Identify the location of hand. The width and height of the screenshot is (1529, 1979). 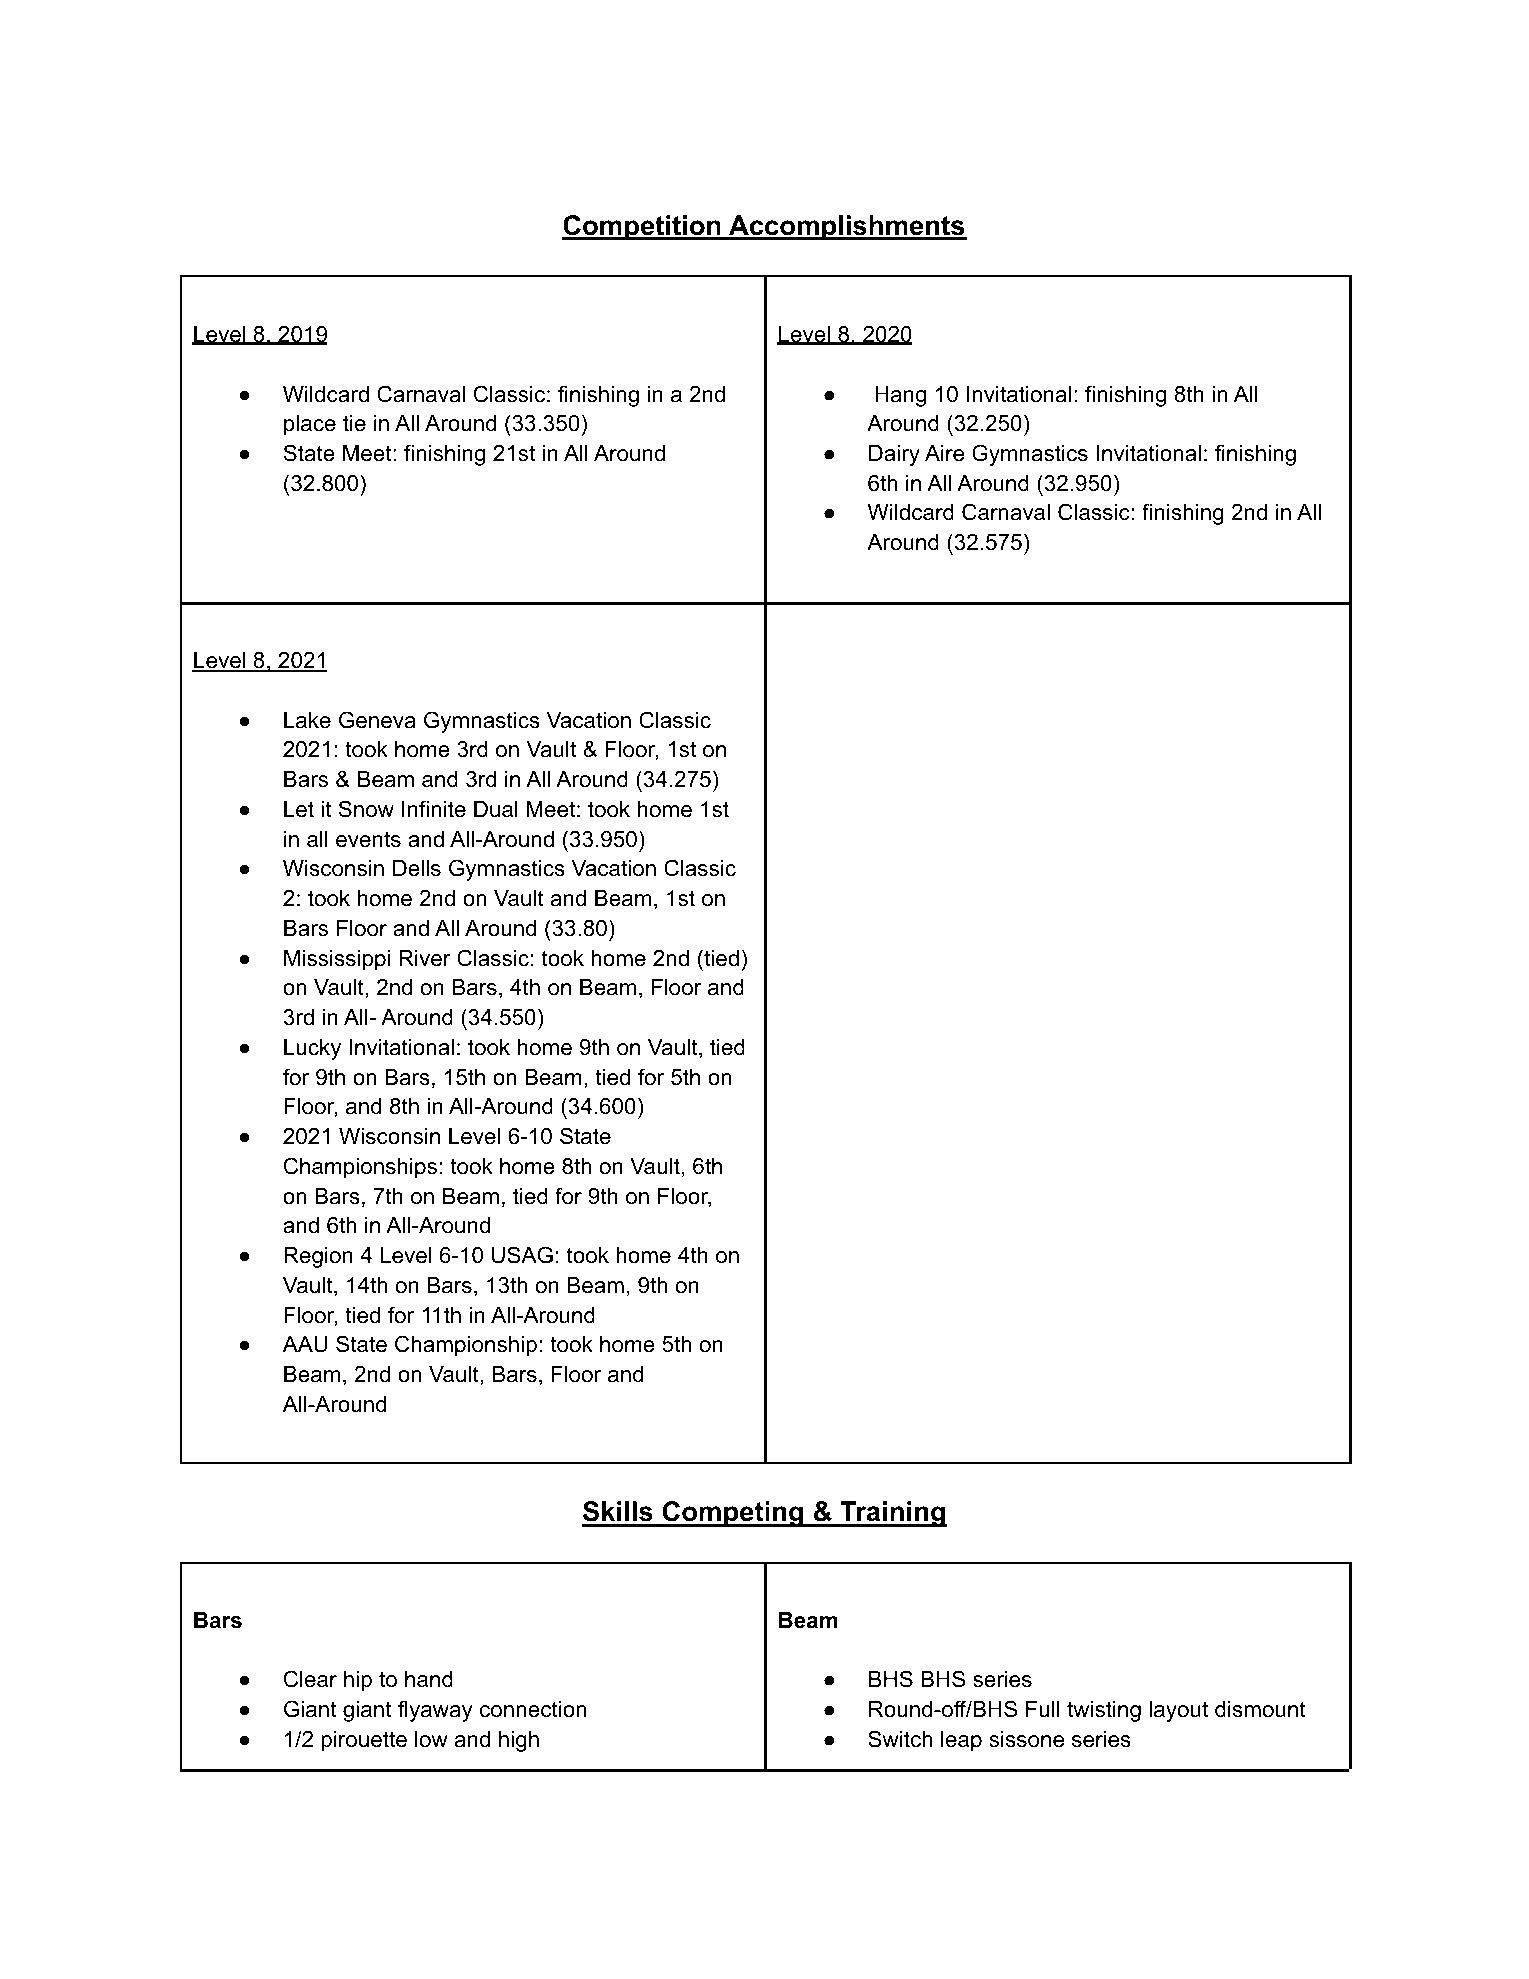
(429, 1679).
